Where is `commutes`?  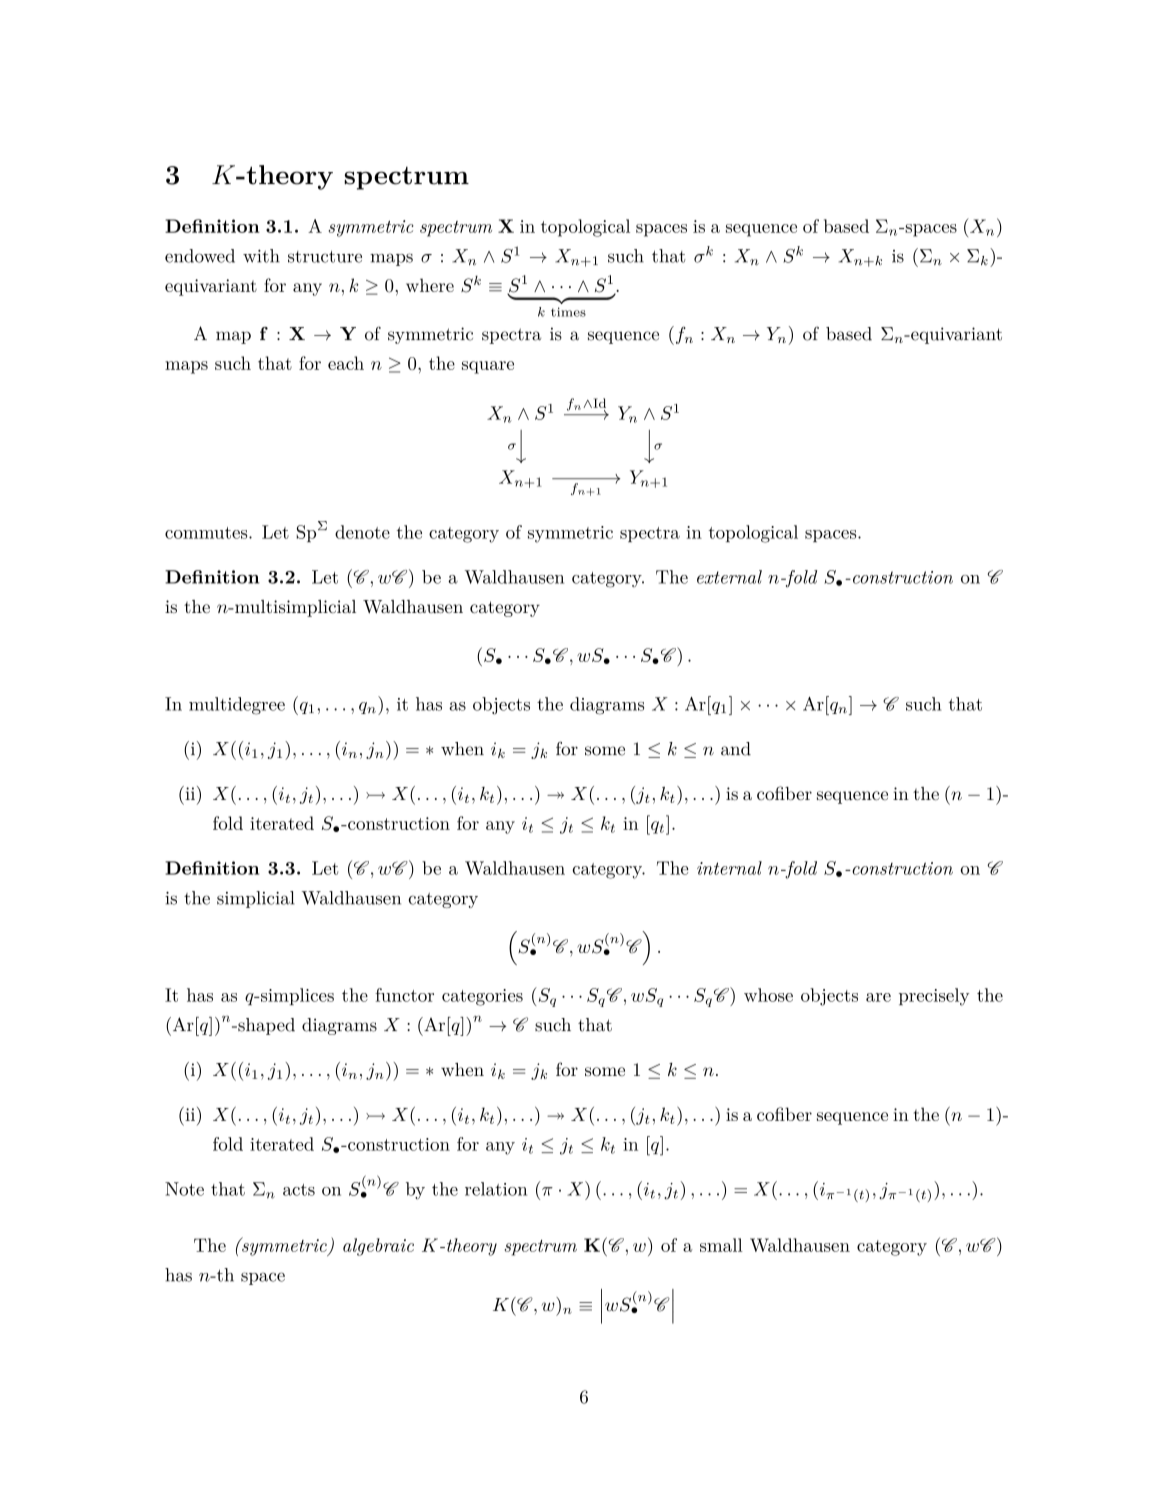 commutes is located at coordinates (207, 533).
